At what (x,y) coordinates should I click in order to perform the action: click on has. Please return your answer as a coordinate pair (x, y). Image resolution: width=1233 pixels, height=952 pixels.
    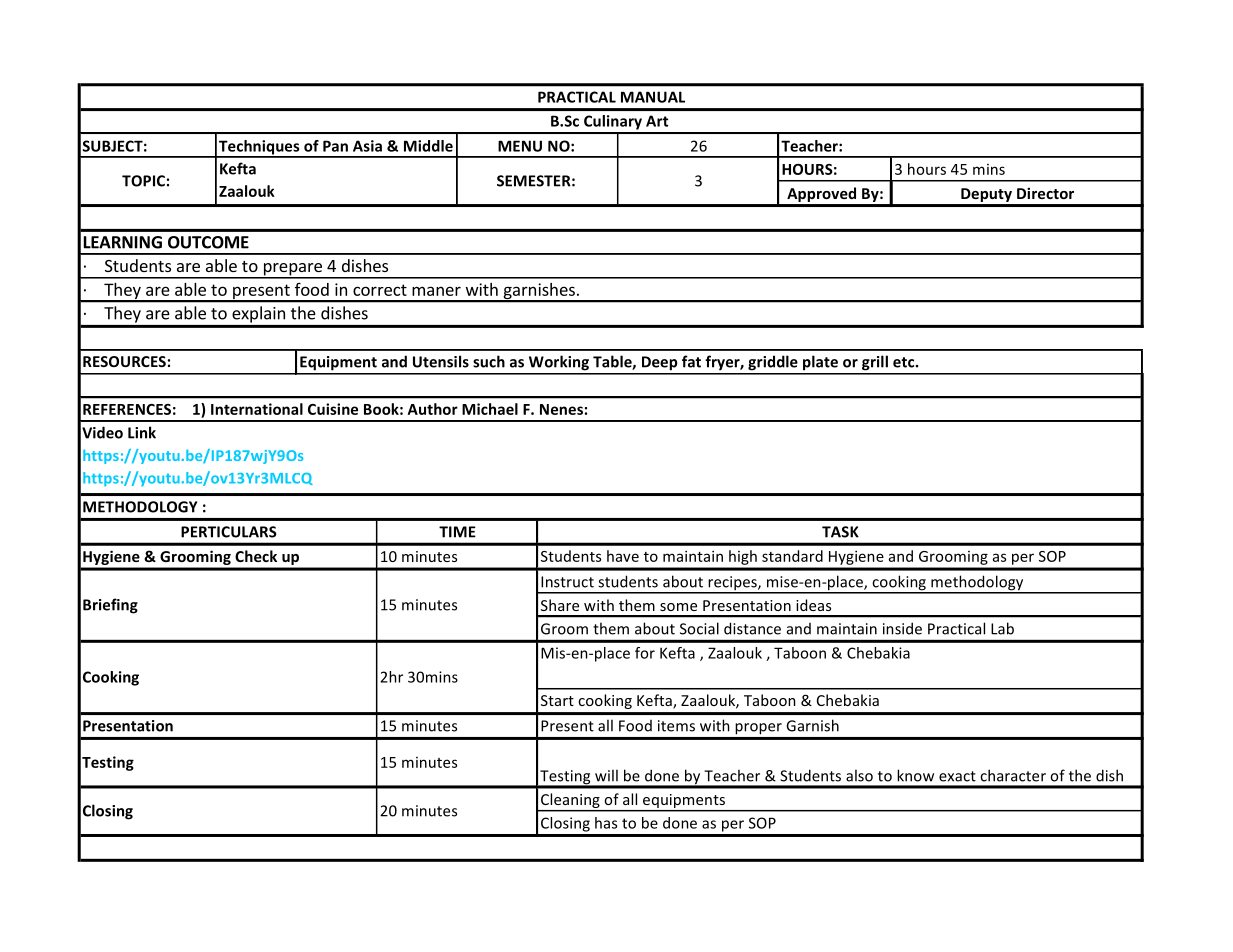
    Looking at the image, I should click on (606, 823).
